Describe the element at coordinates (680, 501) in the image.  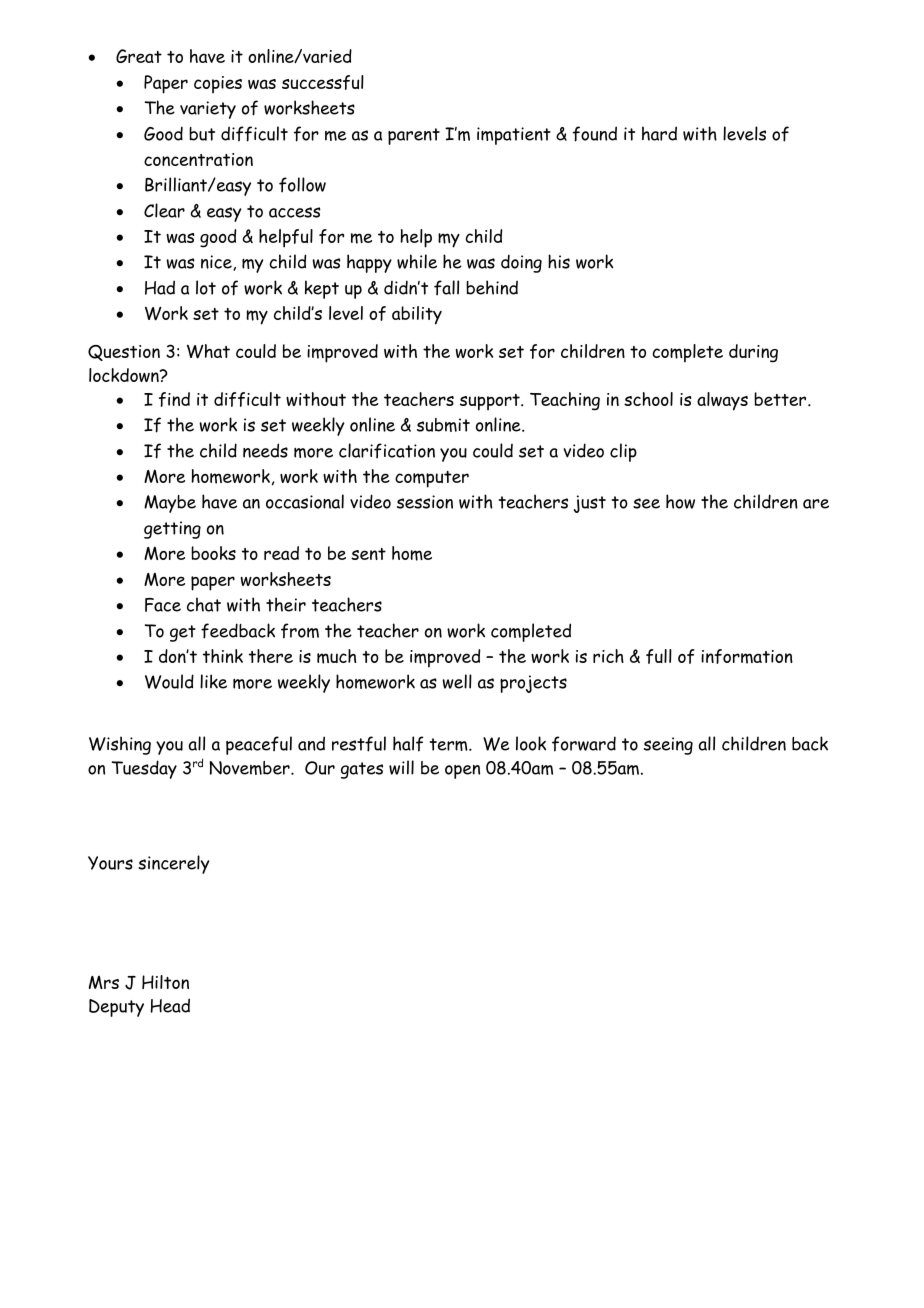
I see `how` at that location.
